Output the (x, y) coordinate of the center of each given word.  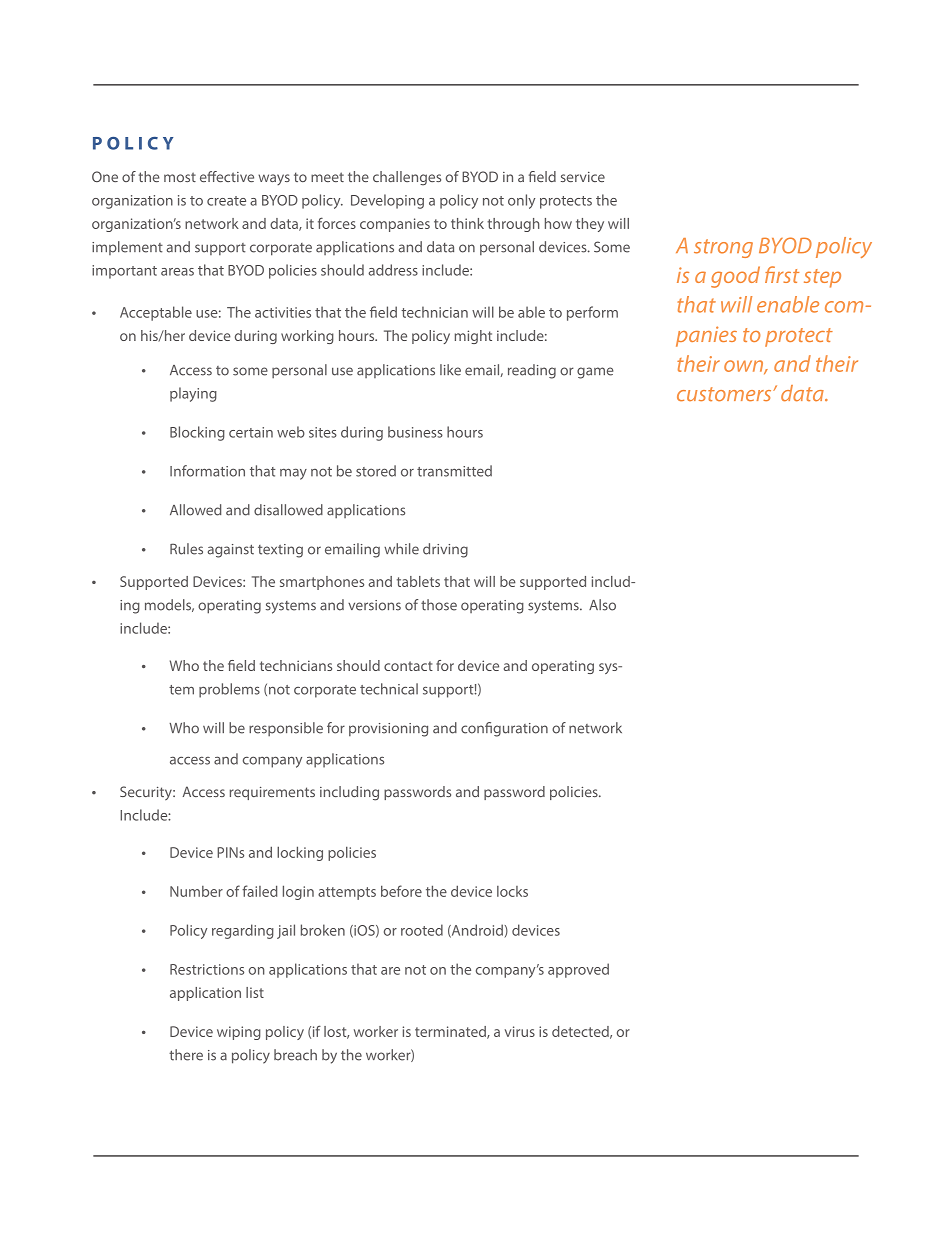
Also (602, 605)
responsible (286, 729)
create (226, 201)
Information (207, 471)
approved (578, 970)
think (467, 223)
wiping (239, 1033)
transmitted (454, 471)
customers (725, 394)
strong (723, 248)
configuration (504, 729)
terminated (451, 1032)
